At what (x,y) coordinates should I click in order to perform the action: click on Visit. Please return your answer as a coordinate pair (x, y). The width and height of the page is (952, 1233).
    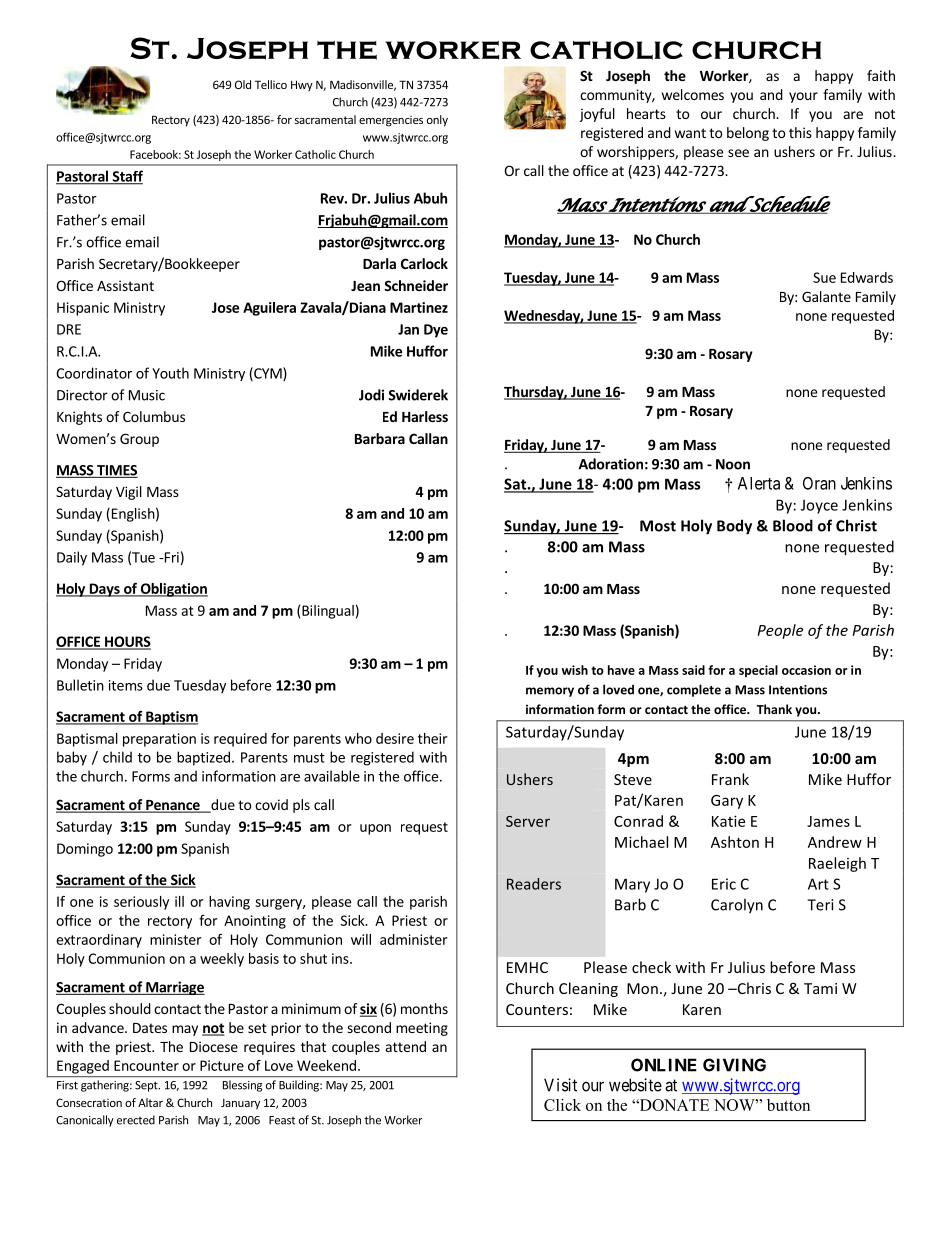
    Looking at the image, I should click on (560, 1085).
